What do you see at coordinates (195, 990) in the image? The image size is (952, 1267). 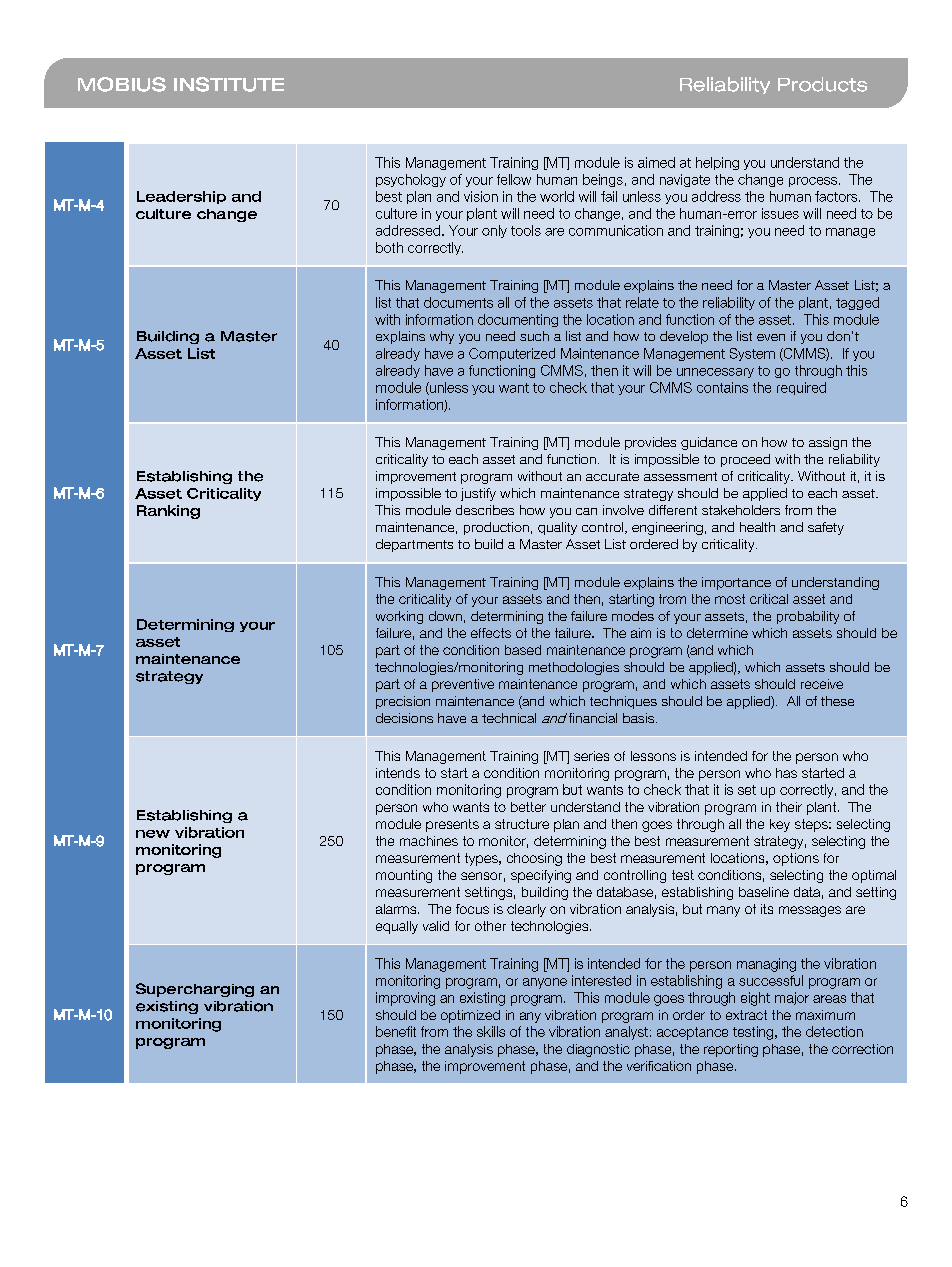 I see `Supercharging` at bounding box center [195, 990].
